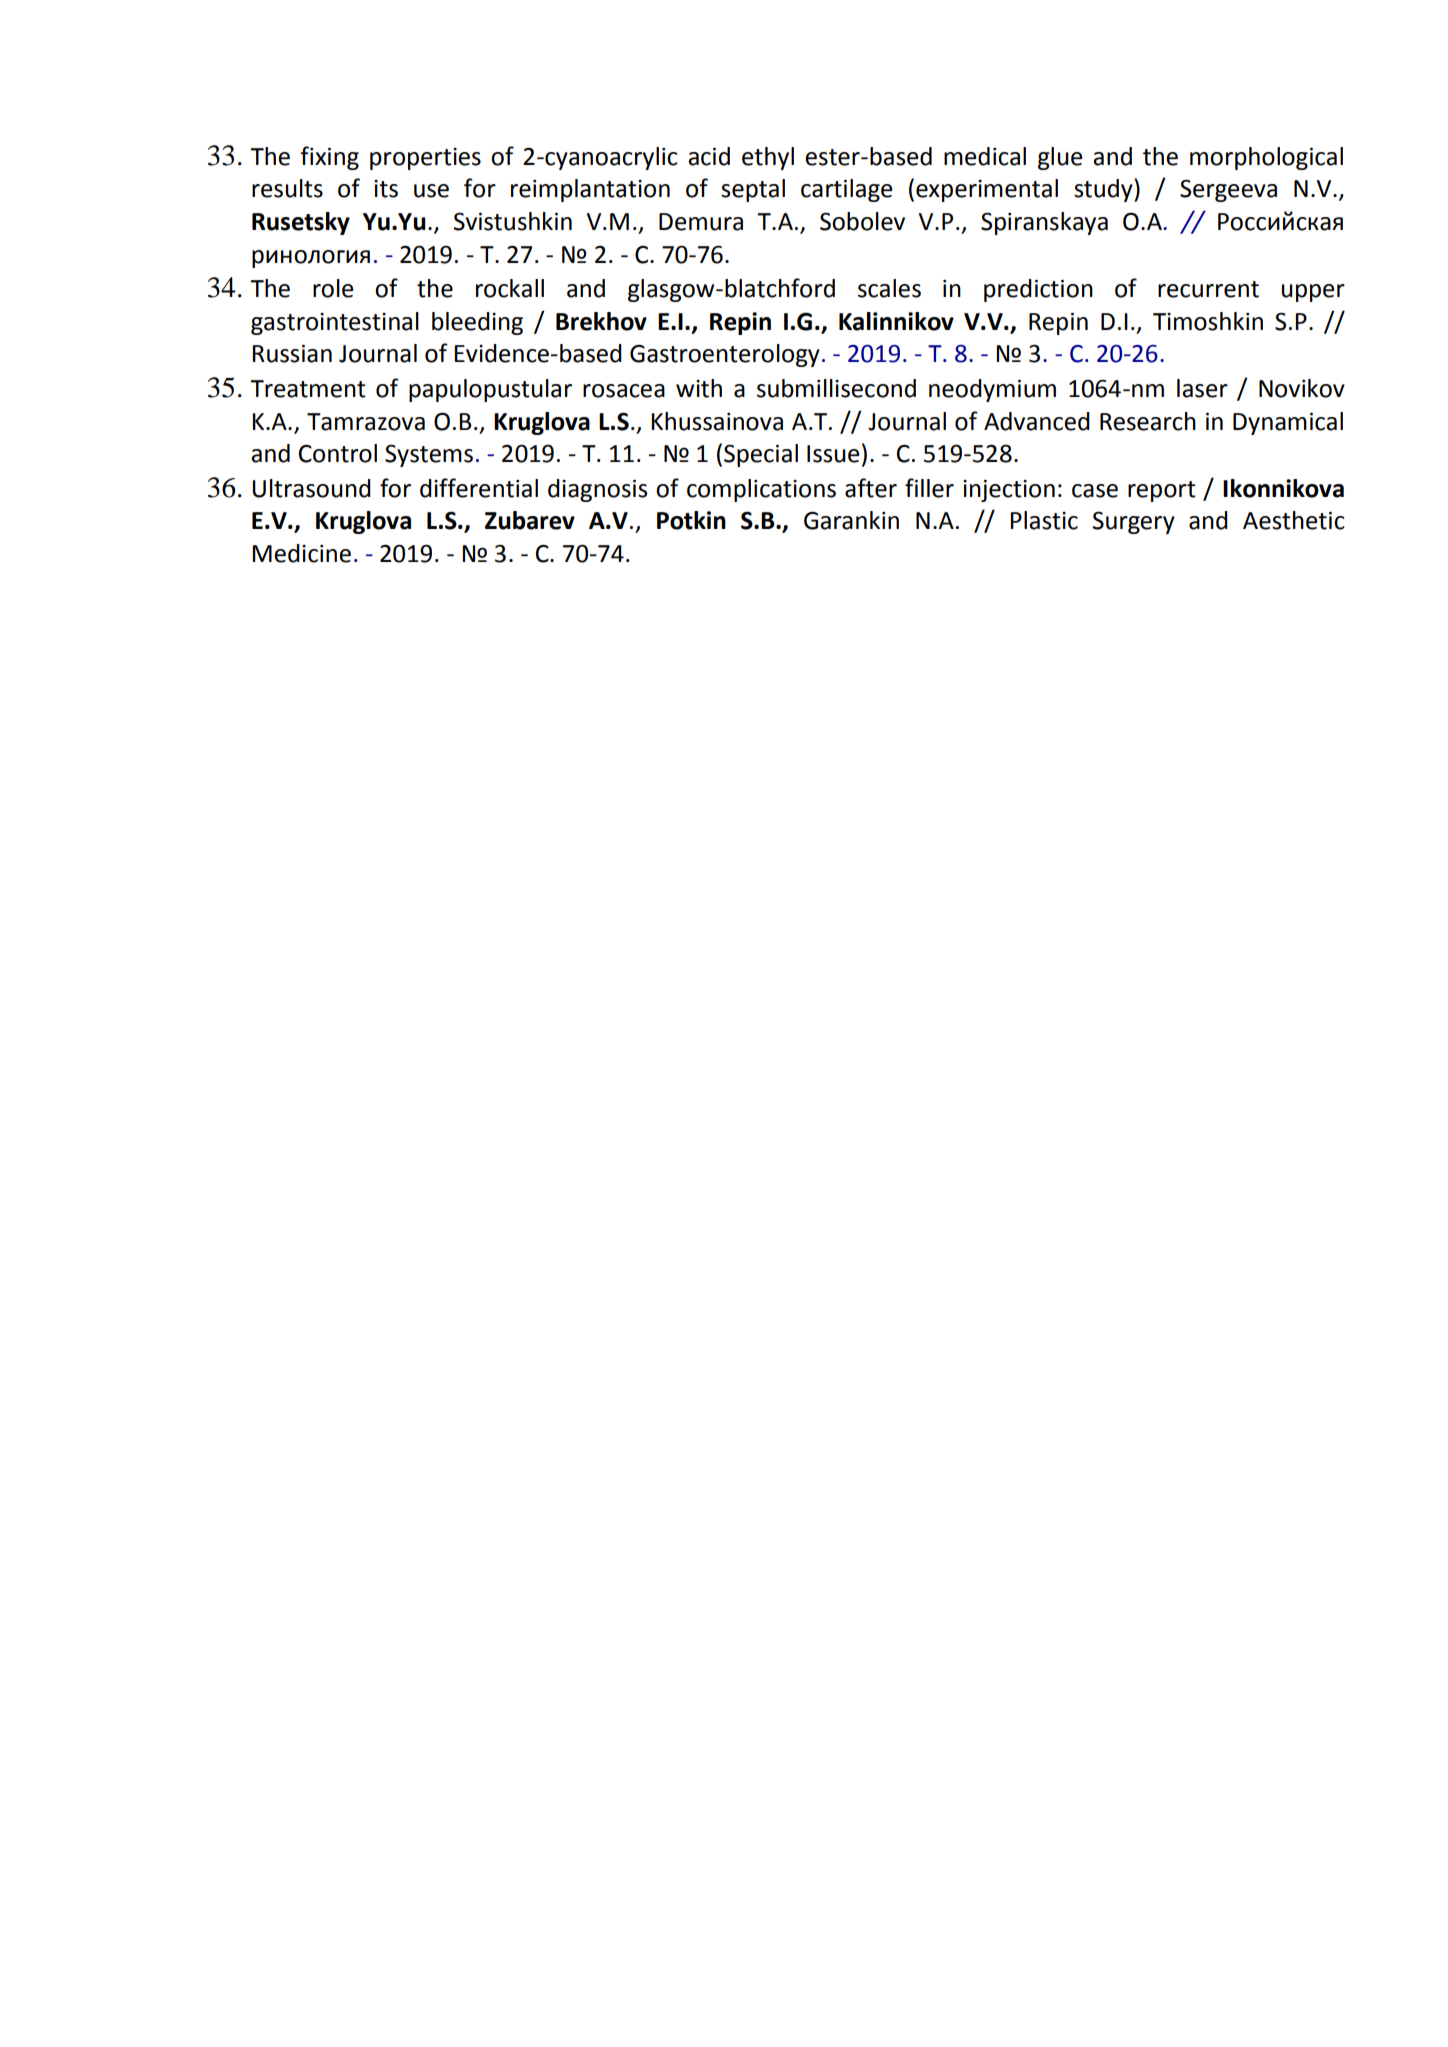 This document has width=1448, height=2047. Describe the element at coordinates (1266, 158) in the document. I see `morphological` at that location.
